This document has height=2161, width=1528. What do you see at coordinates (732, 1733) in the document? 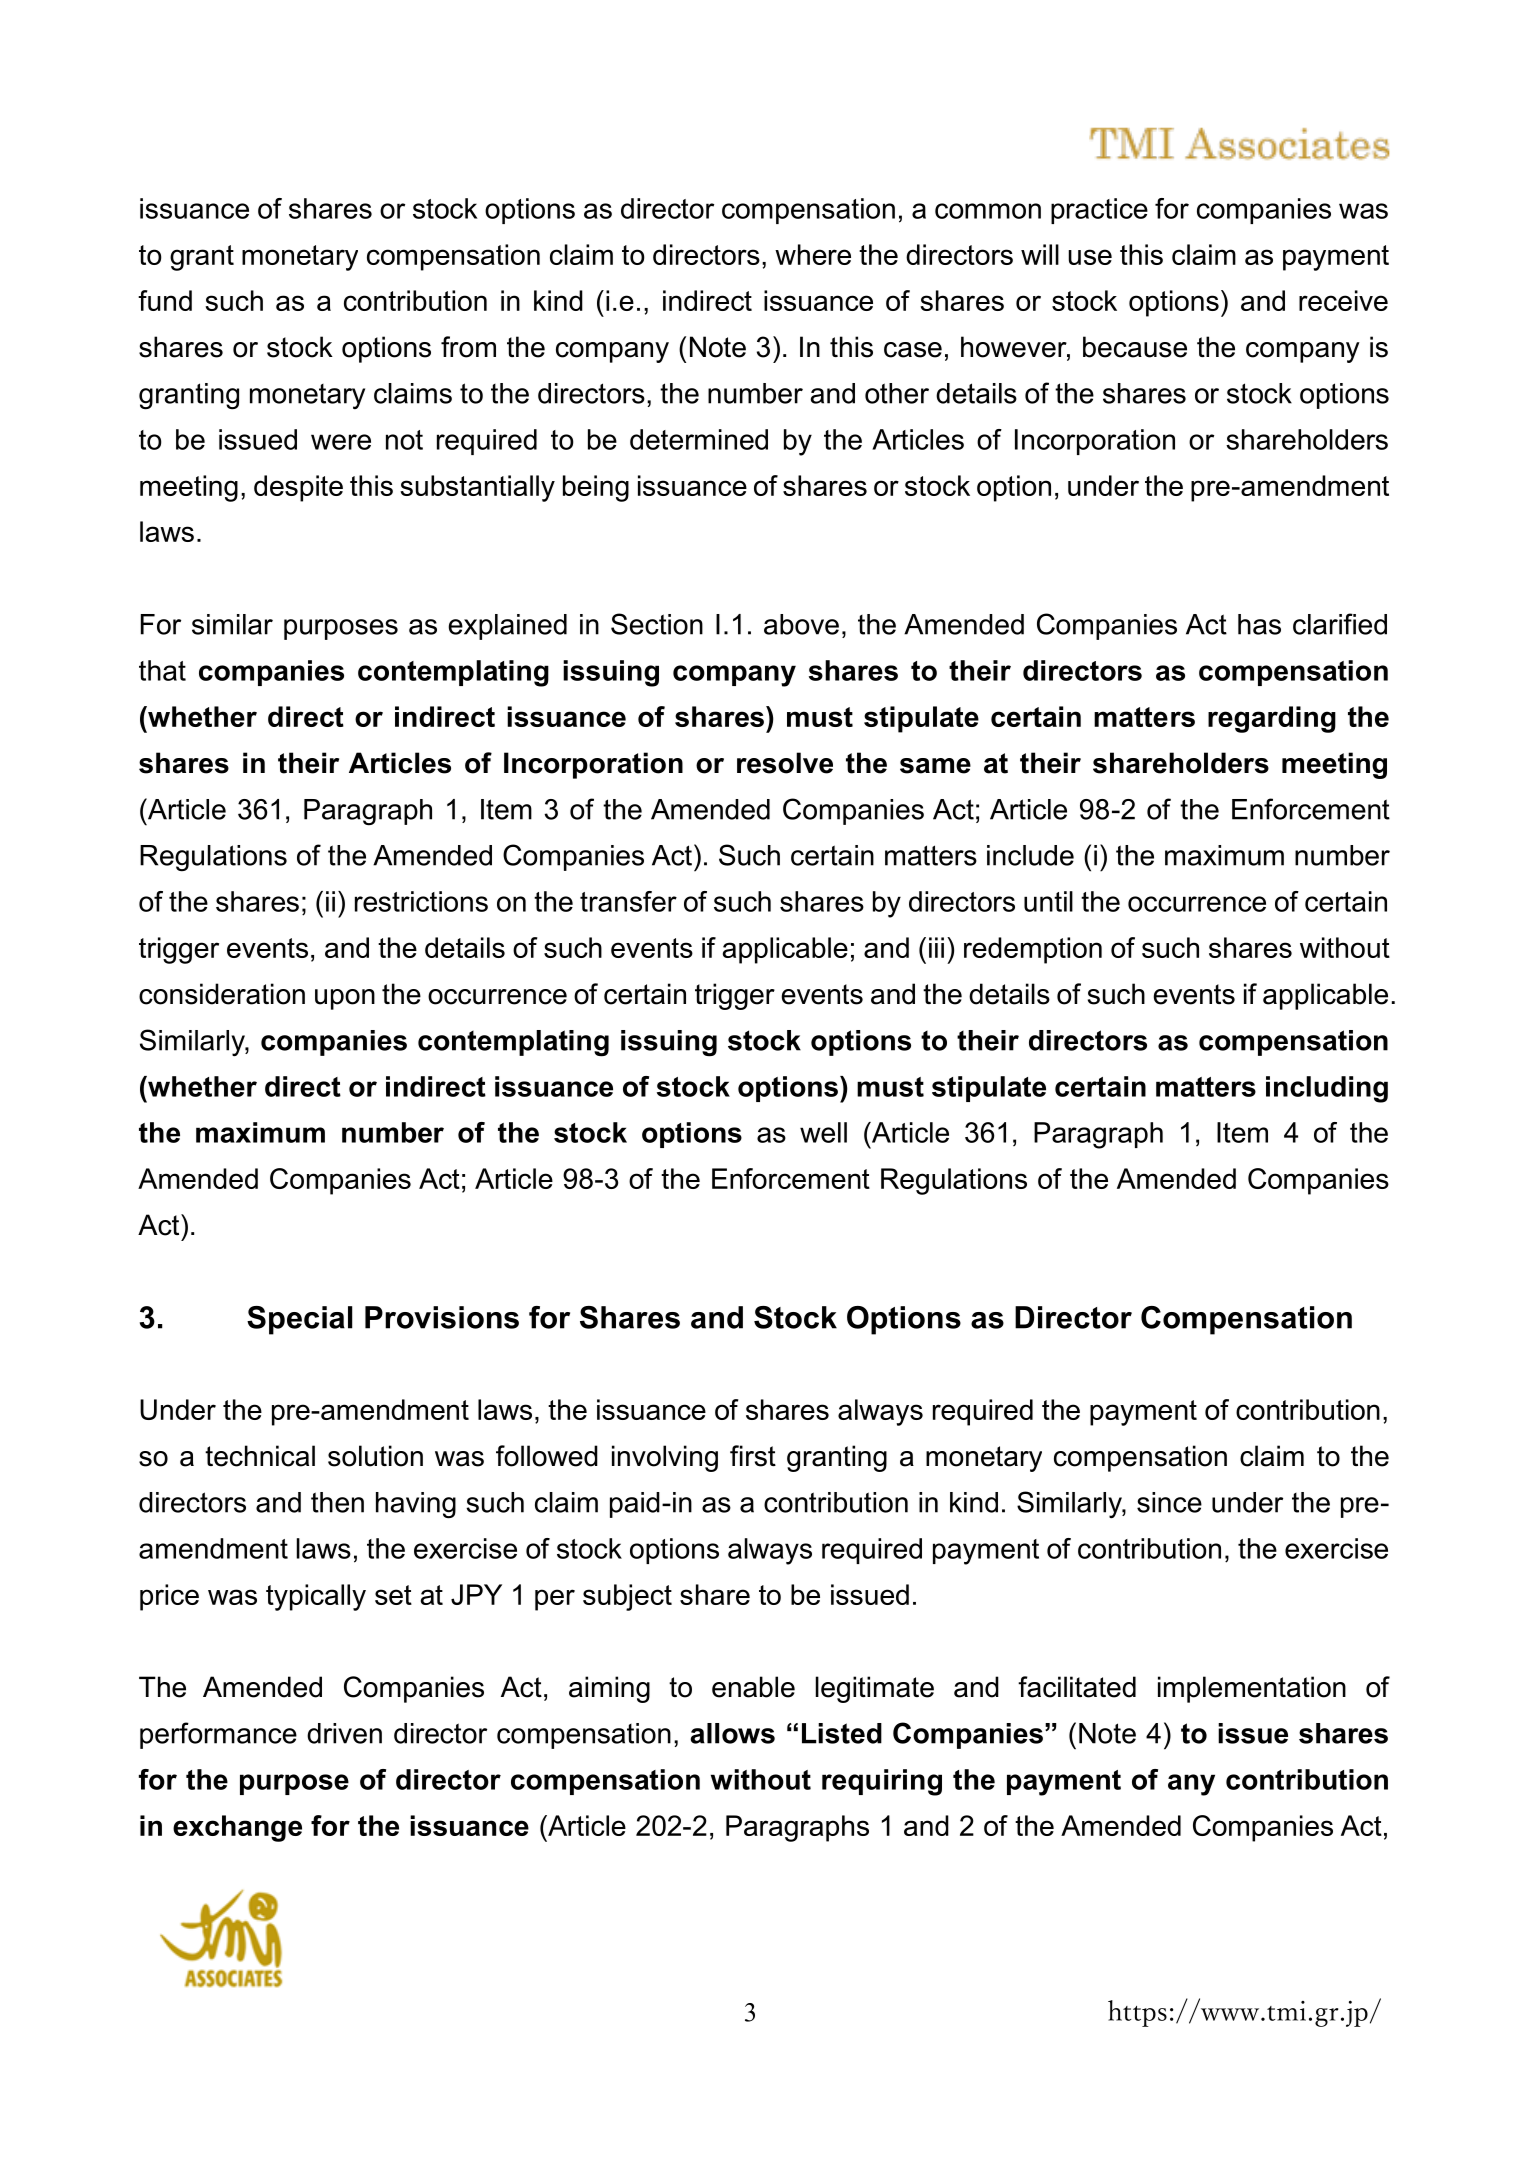
I see `allows` at bounding box center [732, 1733].
